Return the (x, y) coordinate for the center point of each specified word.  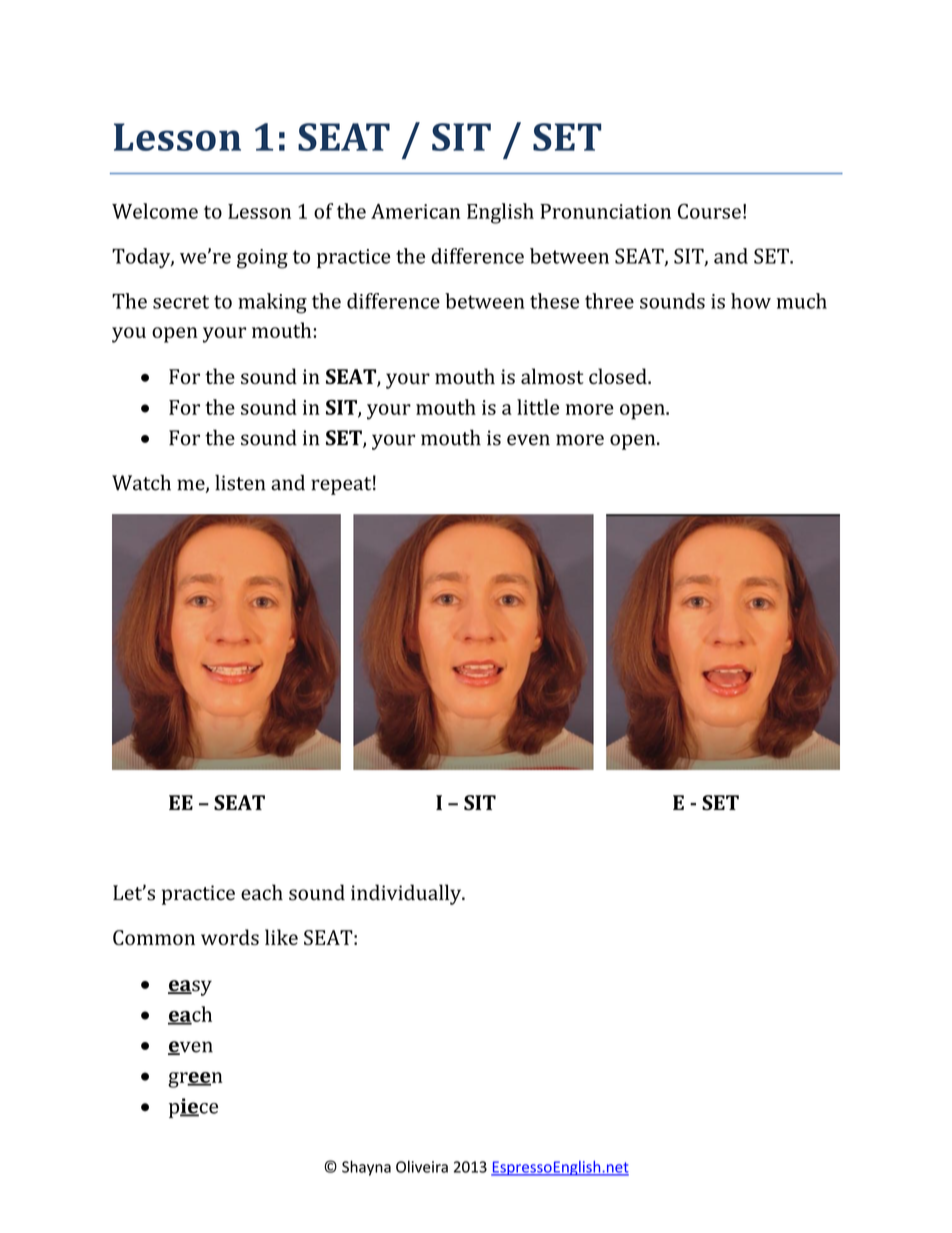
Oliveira (422, 1166)
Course (709, 211)
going (262, 259)
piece (193, 1108)
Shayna (366, 1168)
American (415, 211)
